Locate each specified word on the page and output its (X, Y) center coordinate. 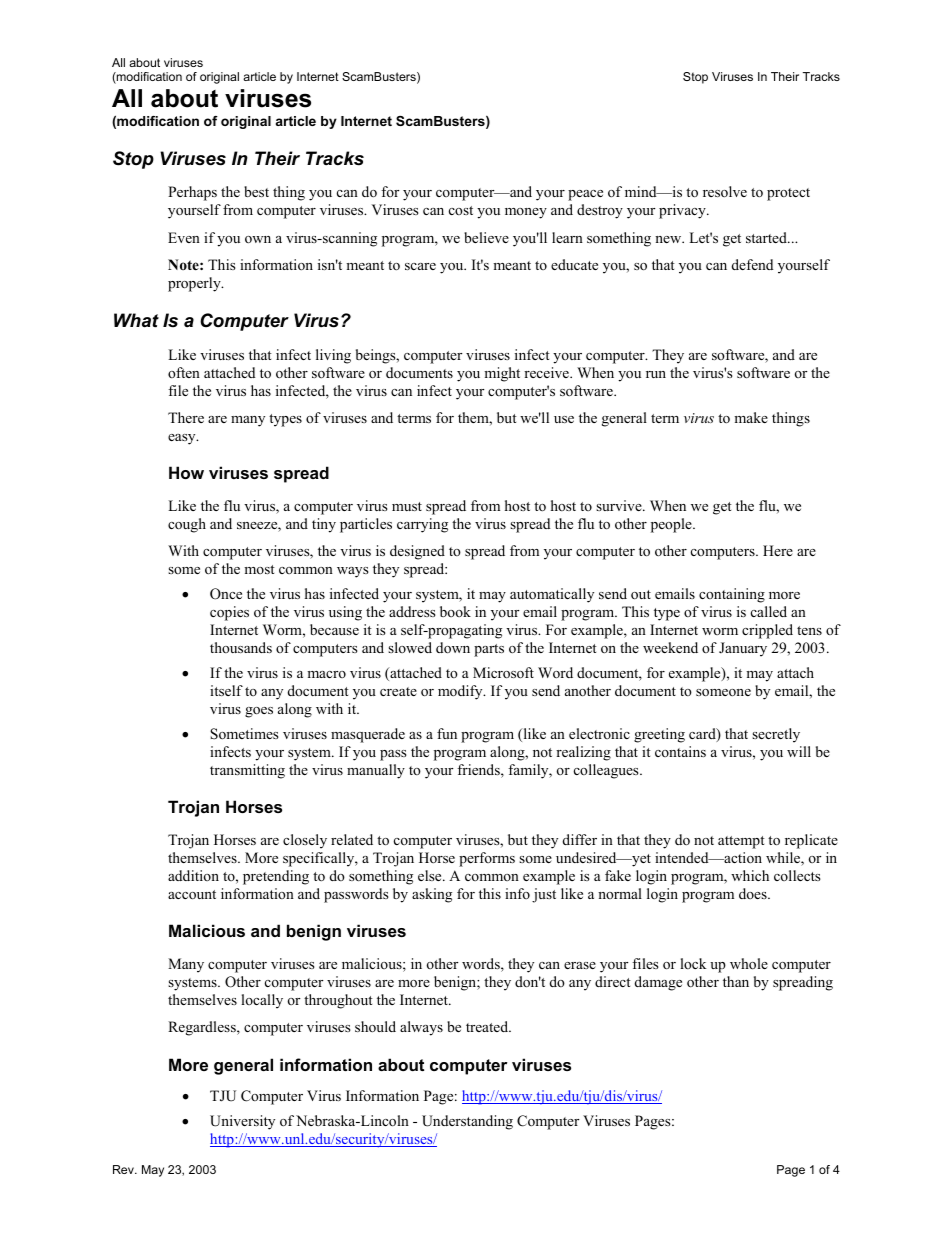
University (242, 1122)
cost (461, 210)
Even (184, 237)
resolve (725, 191)
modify (461, 692)
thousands (241, 647)
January (743, 649)
